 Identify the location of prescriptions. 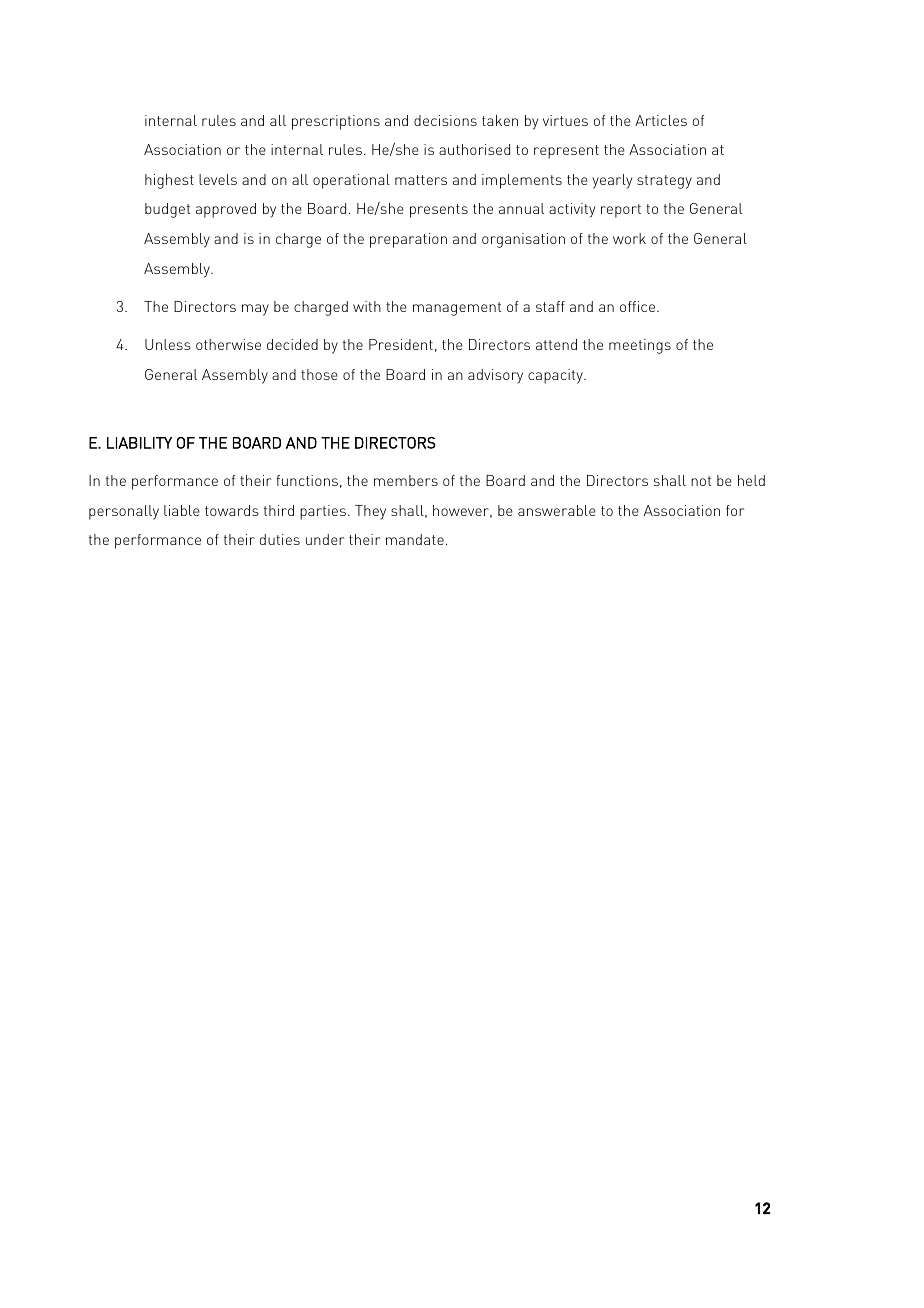
(336, 122).
